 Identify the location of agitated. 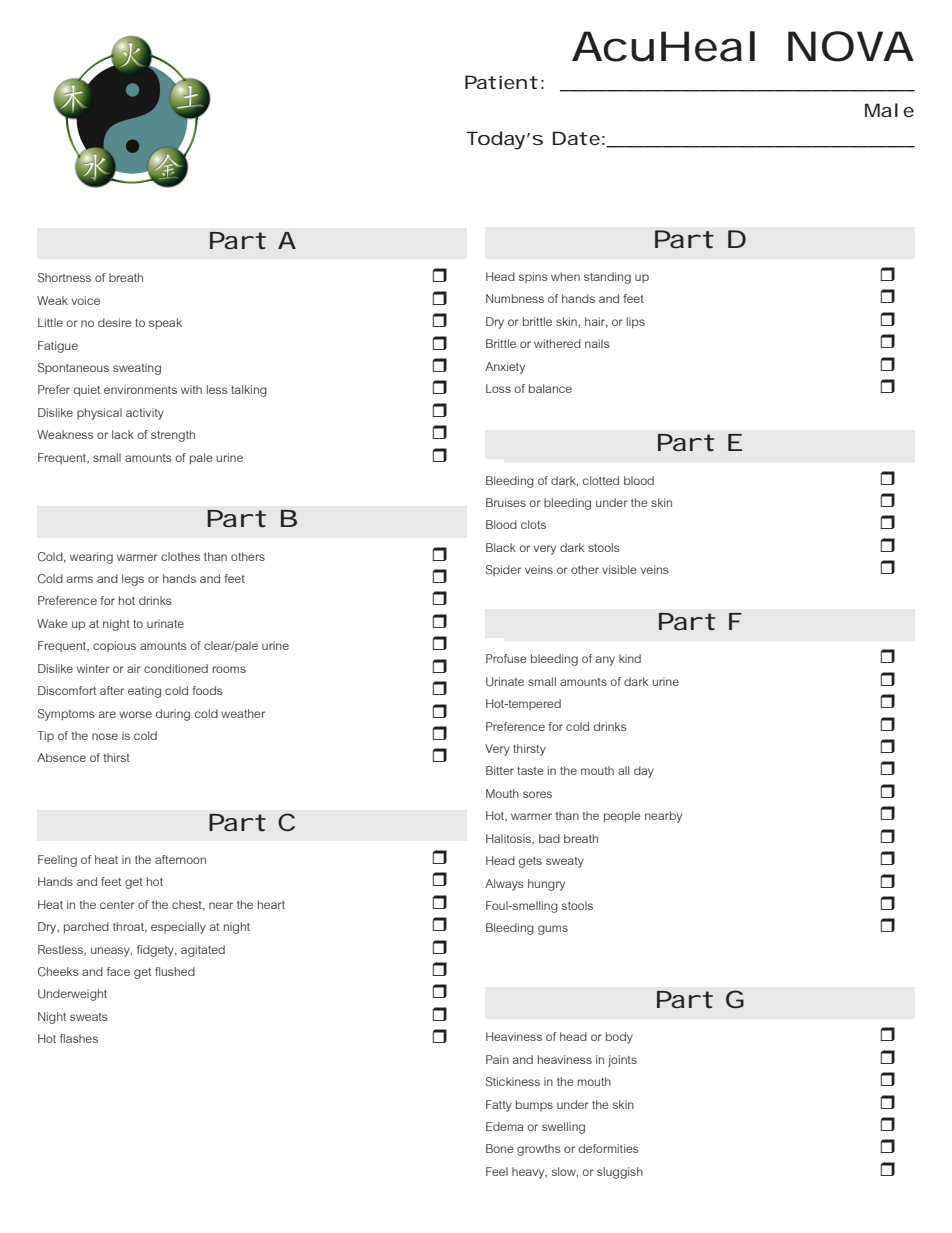
(203, 951).
